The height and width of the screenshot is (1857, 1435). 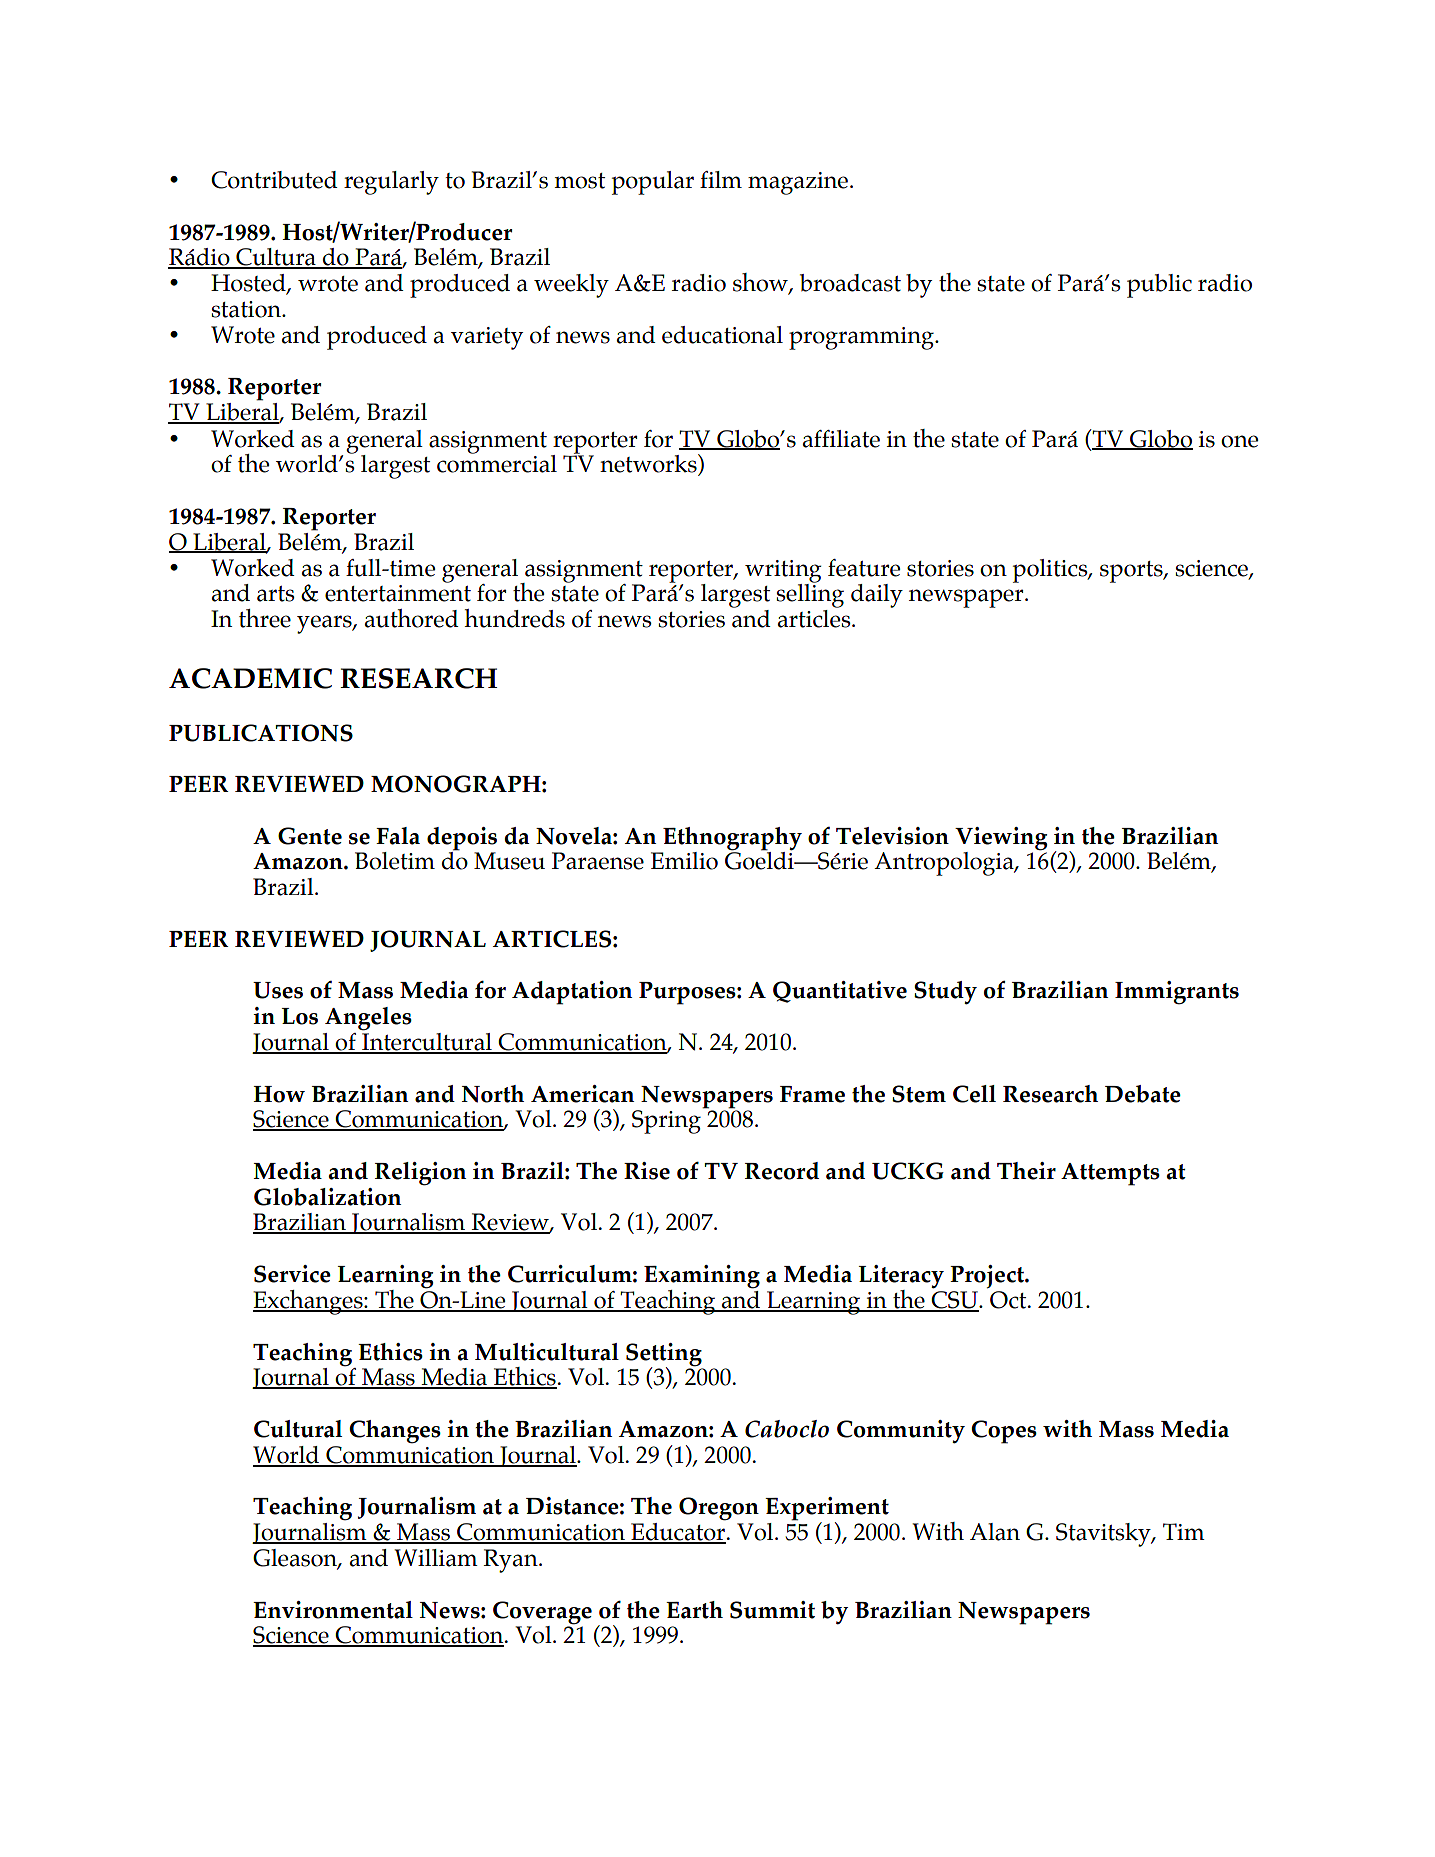 I want to click on Summit, so click(x=772, y=1610).
